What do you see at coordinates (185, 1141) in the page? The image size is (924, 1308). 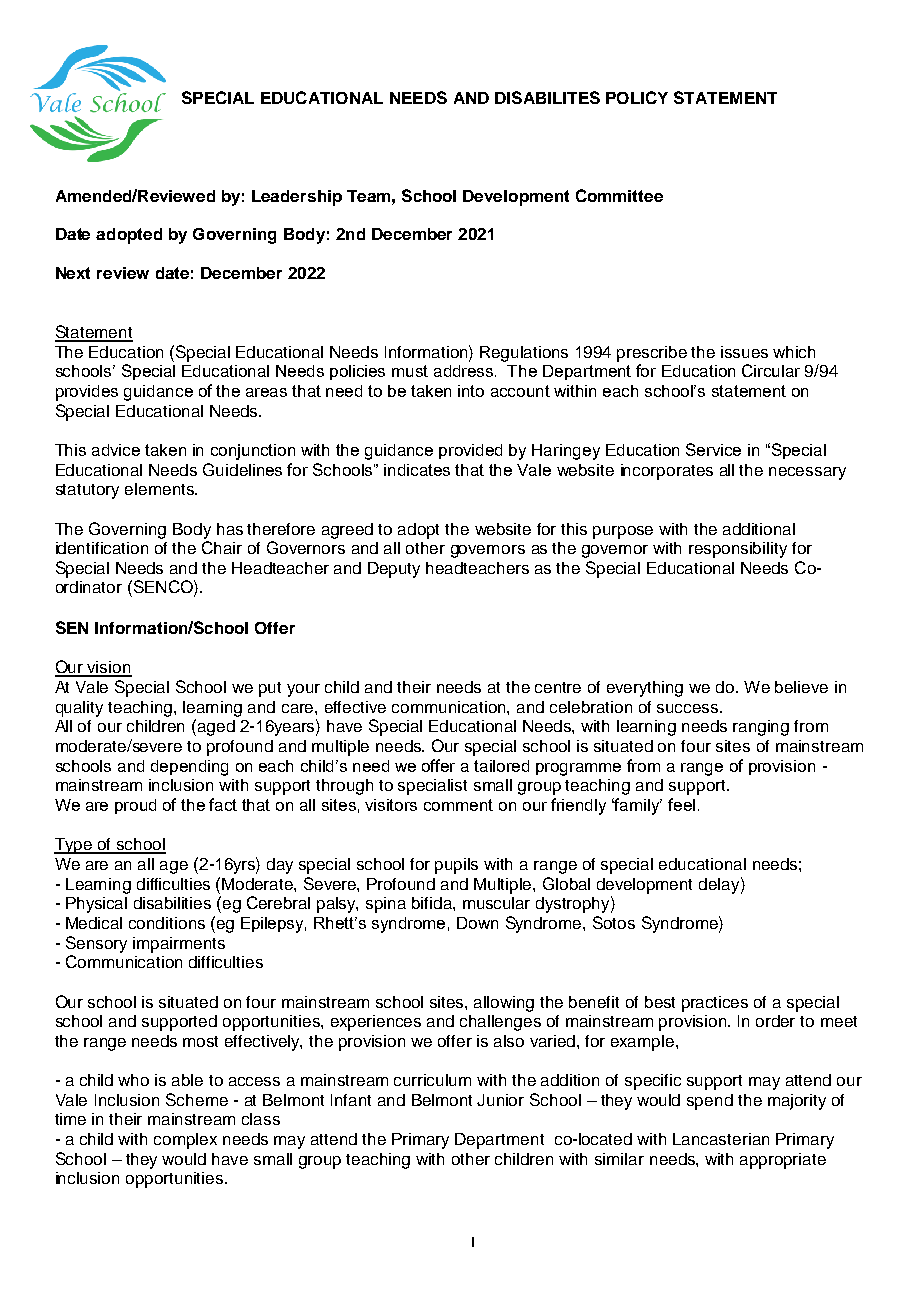 I see `complex` at bounding box center [185, 1141].
